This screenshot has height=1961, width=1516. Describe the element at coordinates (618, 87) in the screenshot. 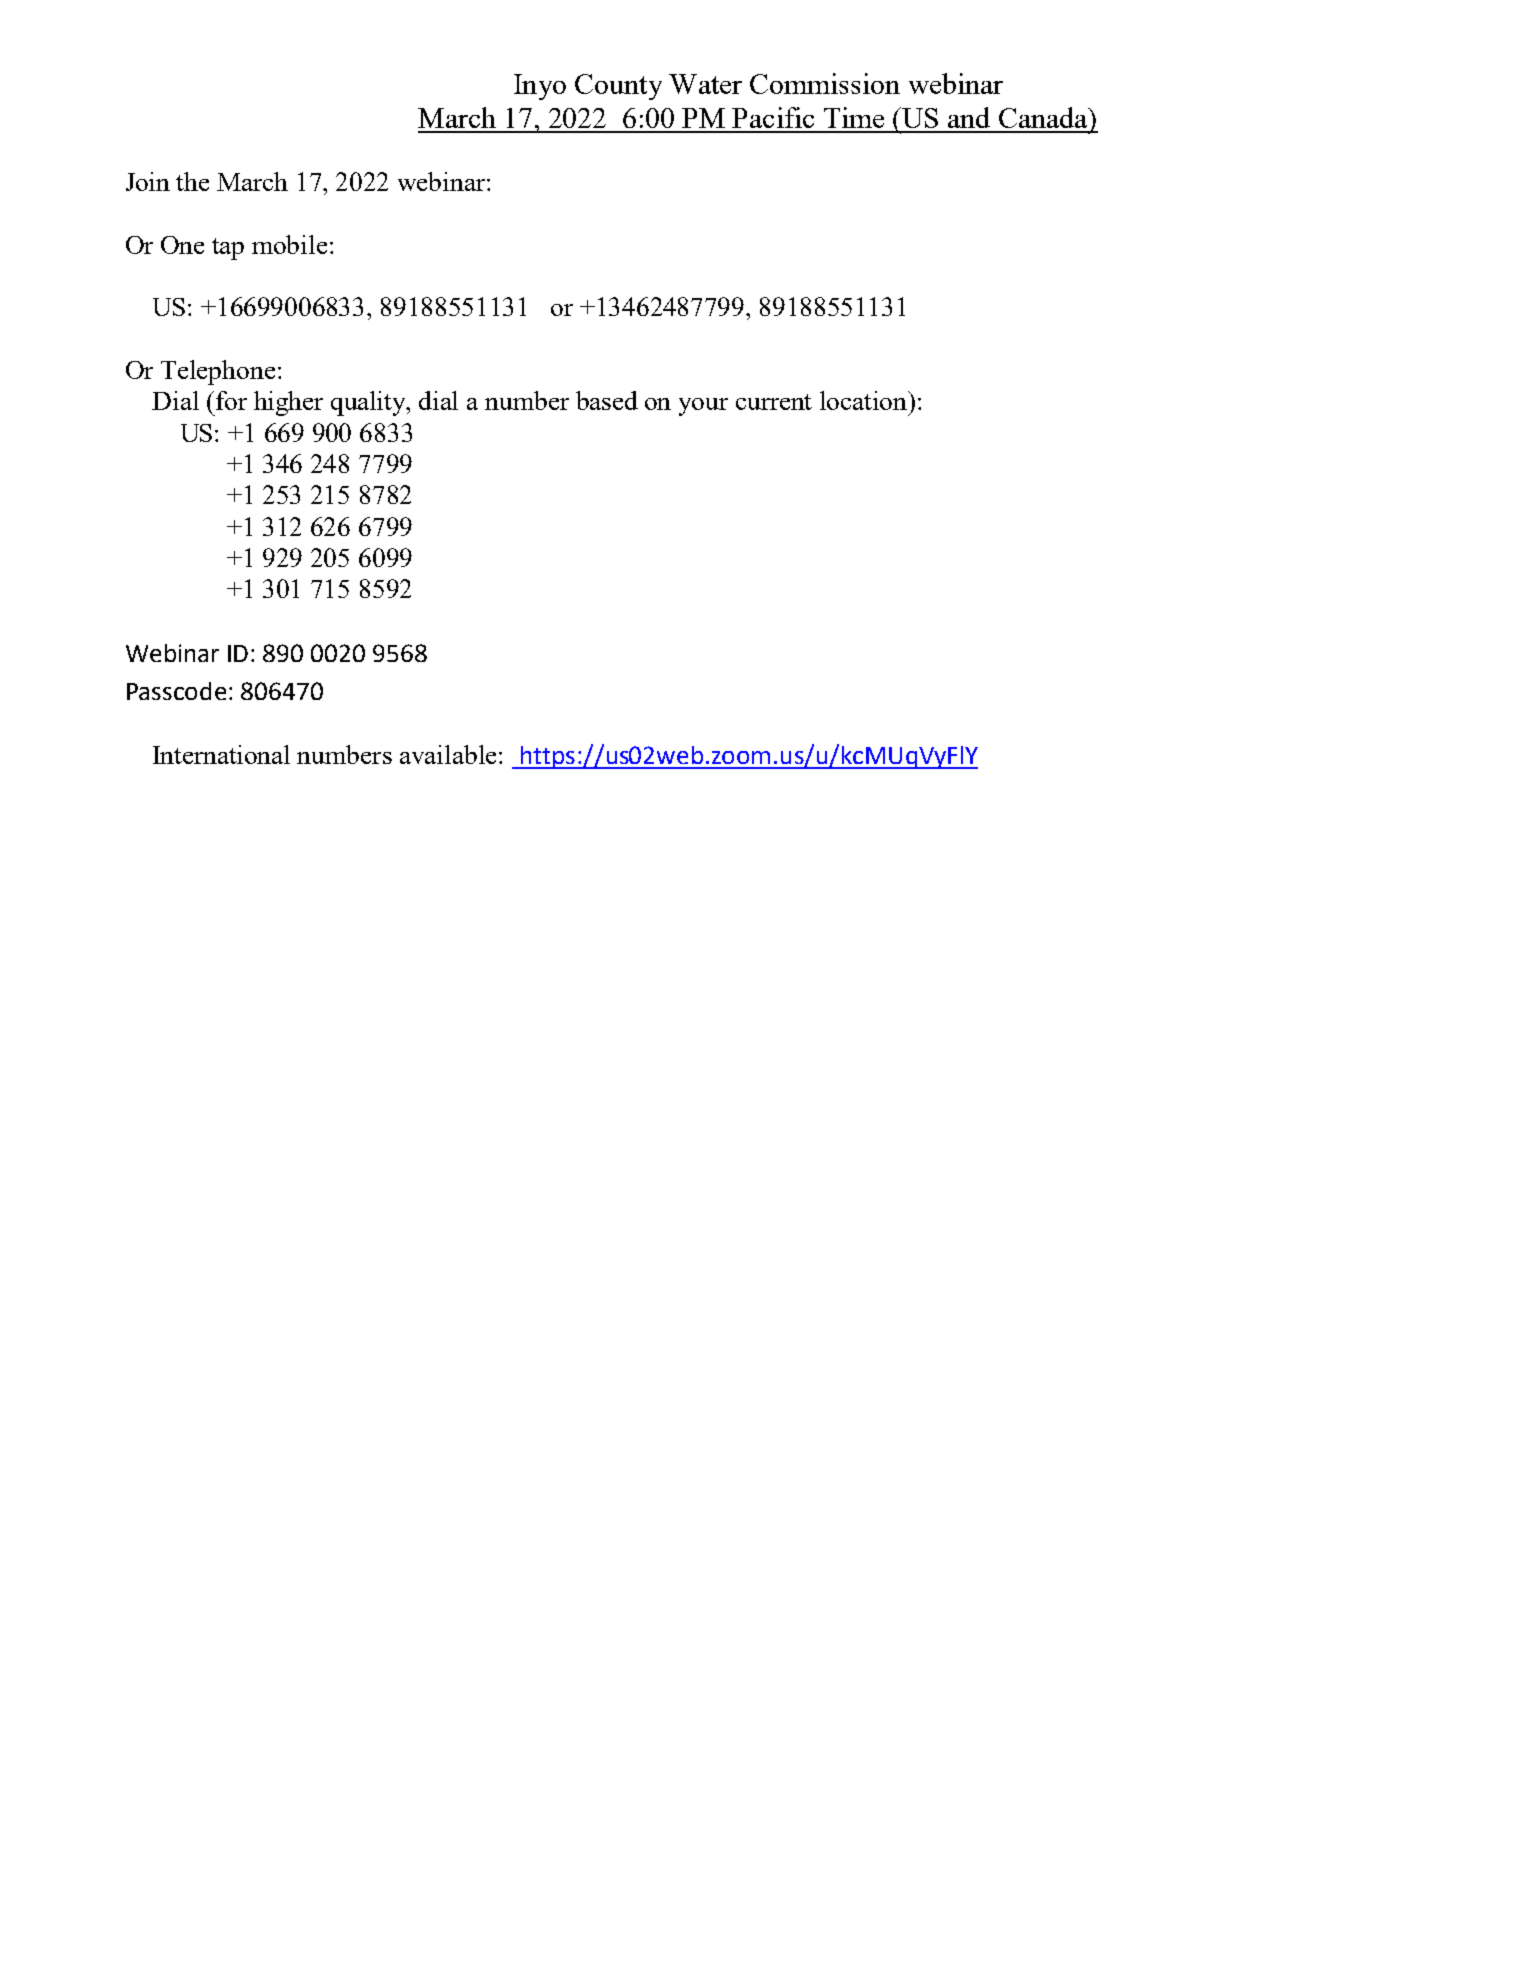

I see `County` at that location.
